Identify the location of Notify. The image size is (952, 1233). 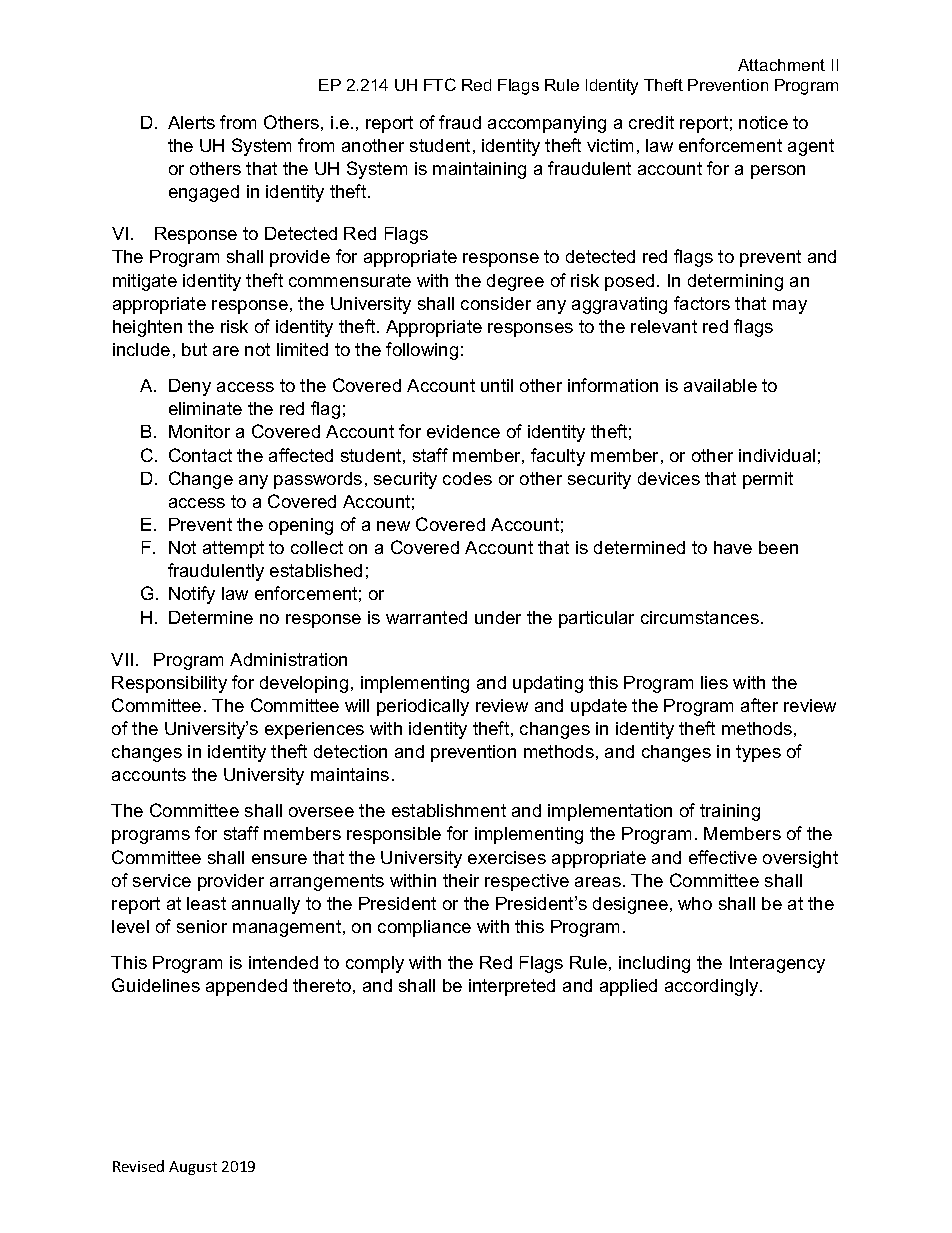
(192, 595).
